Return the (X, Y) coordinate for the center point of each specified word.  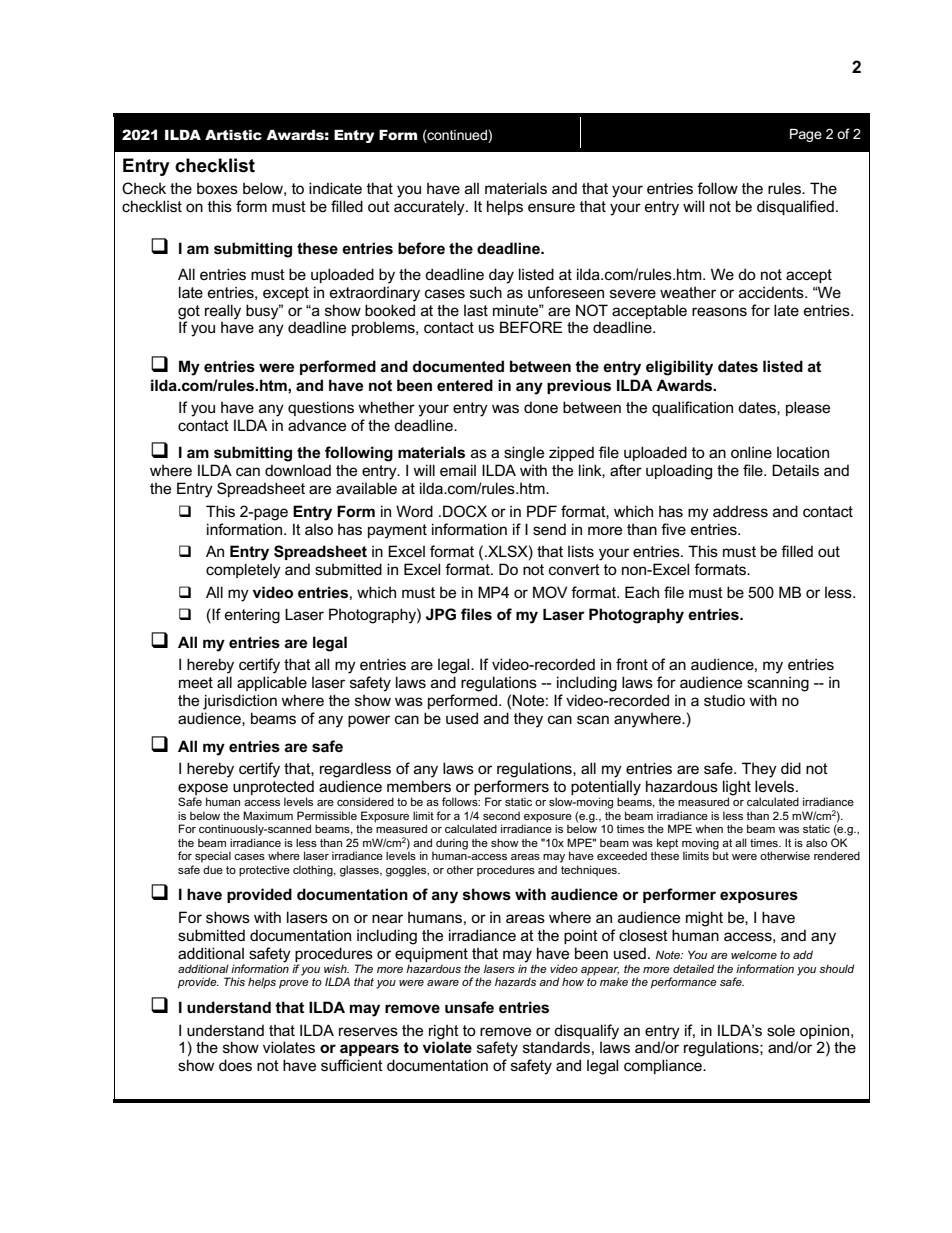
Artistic (233, 135)
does (235, 1065)
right (444, 1033)
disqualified (795, 207)
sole (781, 1030)
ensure (551, 207)
